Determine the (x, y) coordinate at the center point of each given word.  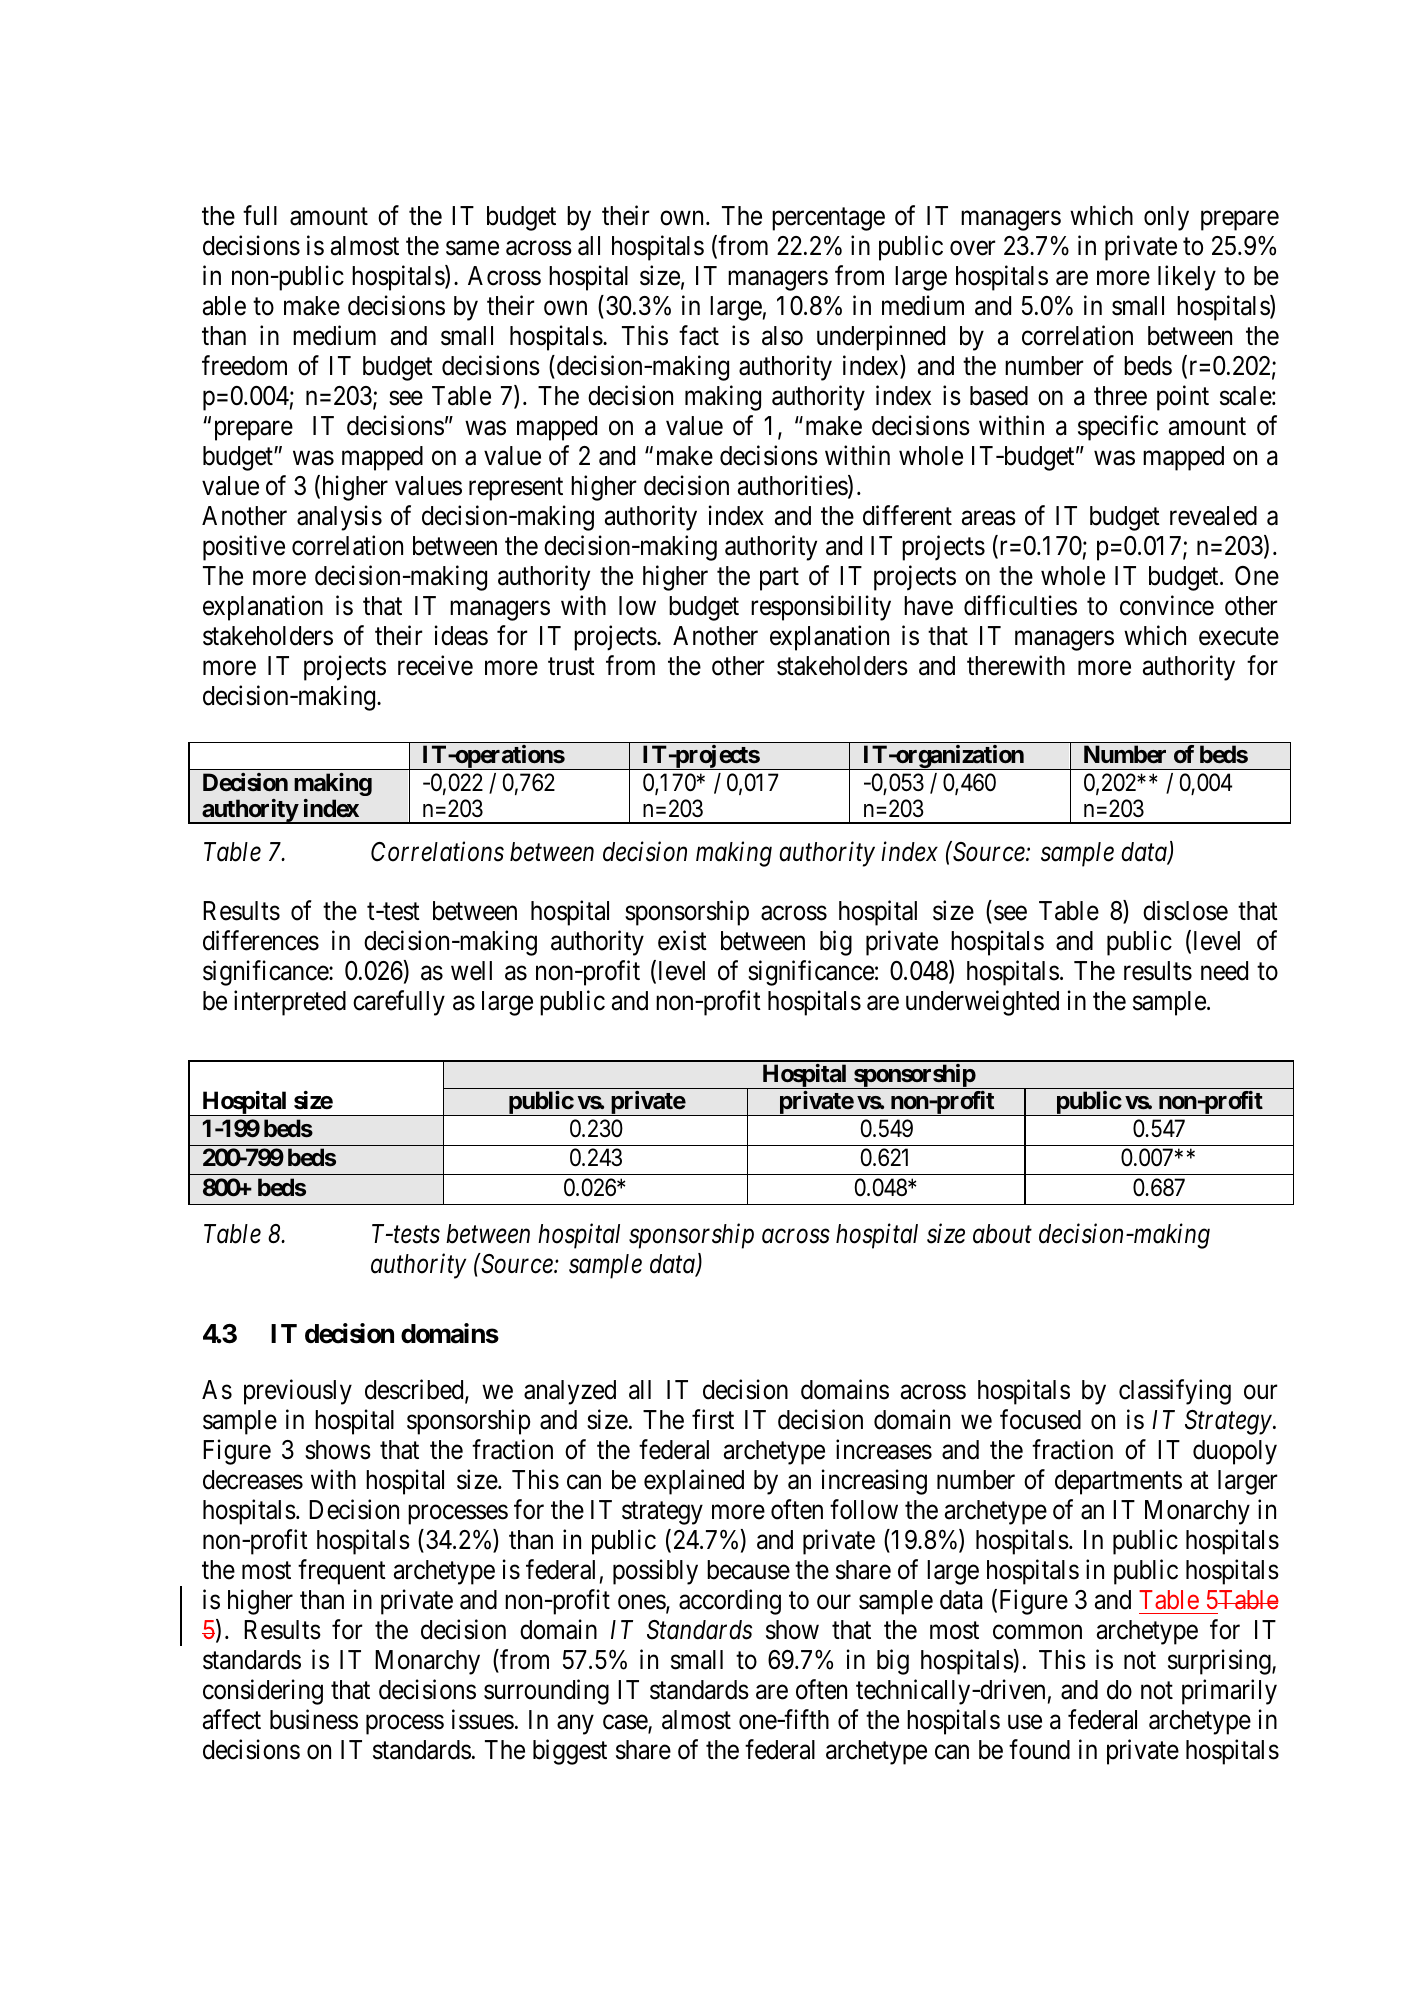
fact (699, 336)
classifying (1175, 1392)
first (713, 1420)
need (1224, 971)
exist (682, 940)
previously (298, 1392)
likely (1187, 278)
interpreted (290, 1003)
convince (1167, 605)
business (314, 1720)
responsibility (821, 608)
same (472, 248)
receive (435, 666)
